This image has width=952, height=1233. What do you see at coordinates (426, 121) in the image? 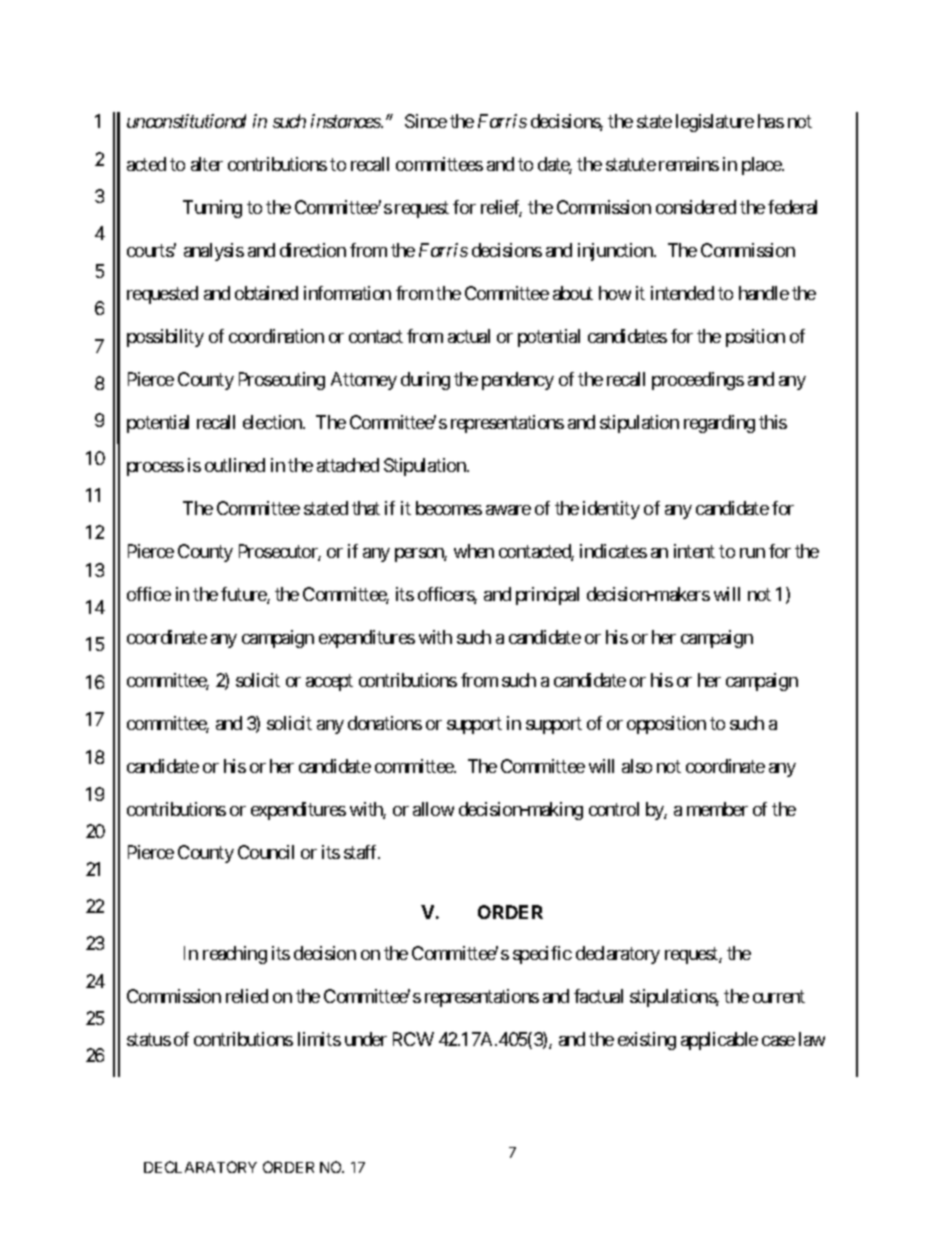
I see `Since` at bounding box center [426, 121].
